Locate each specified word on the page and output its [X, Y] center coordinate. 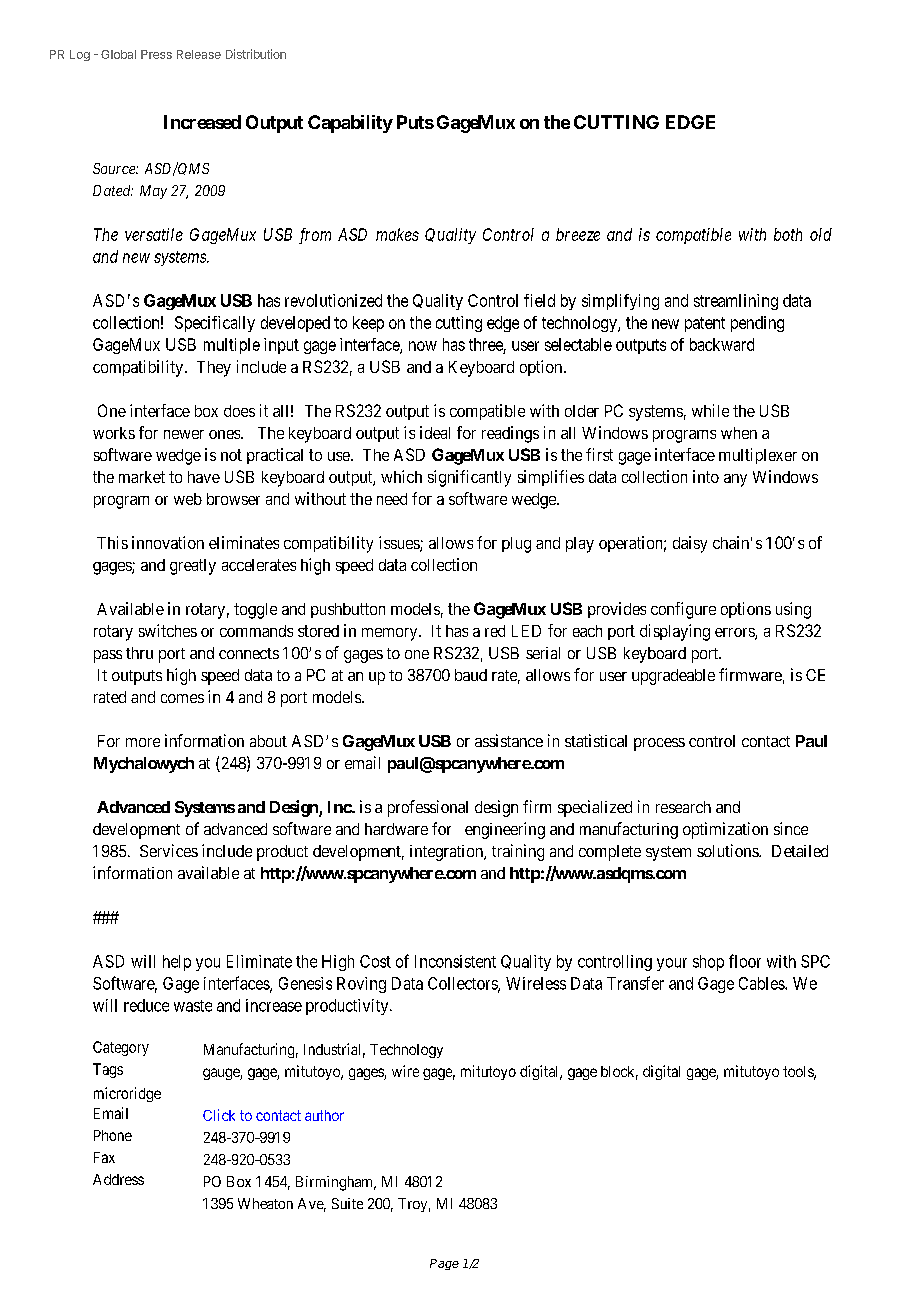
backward [722, 344]
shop [708, 963]
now [423, 346]
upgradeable [673, 677]
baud [471, 675]
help [177, 963]
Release [199, 54]
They [214, 369]
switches [168, 630]
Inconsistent [455, 961]
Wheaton [265, 1203]
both [788, 234]
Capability [350, 124]
